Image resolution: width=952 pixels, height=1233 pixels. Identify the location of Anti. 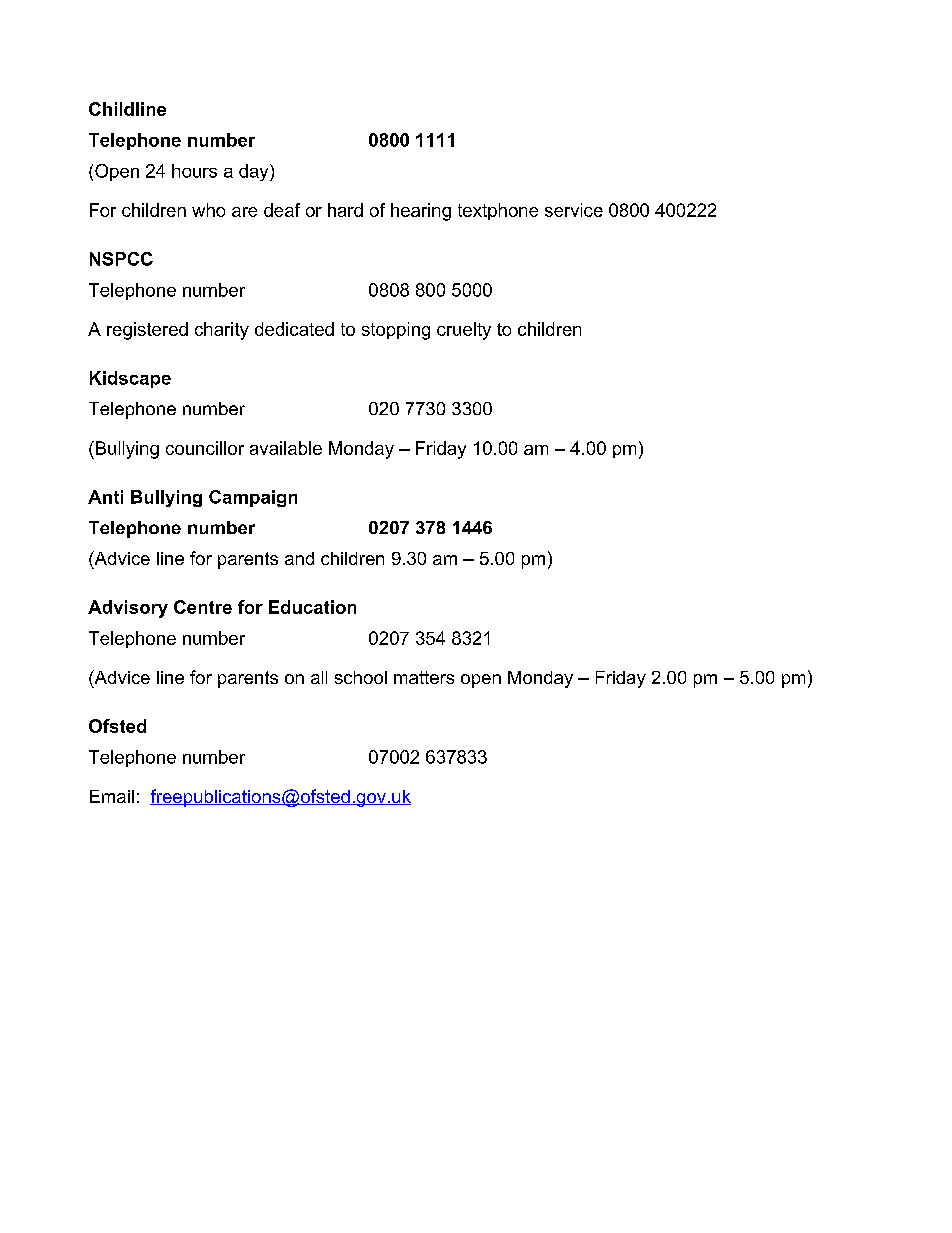
(105, 497).
